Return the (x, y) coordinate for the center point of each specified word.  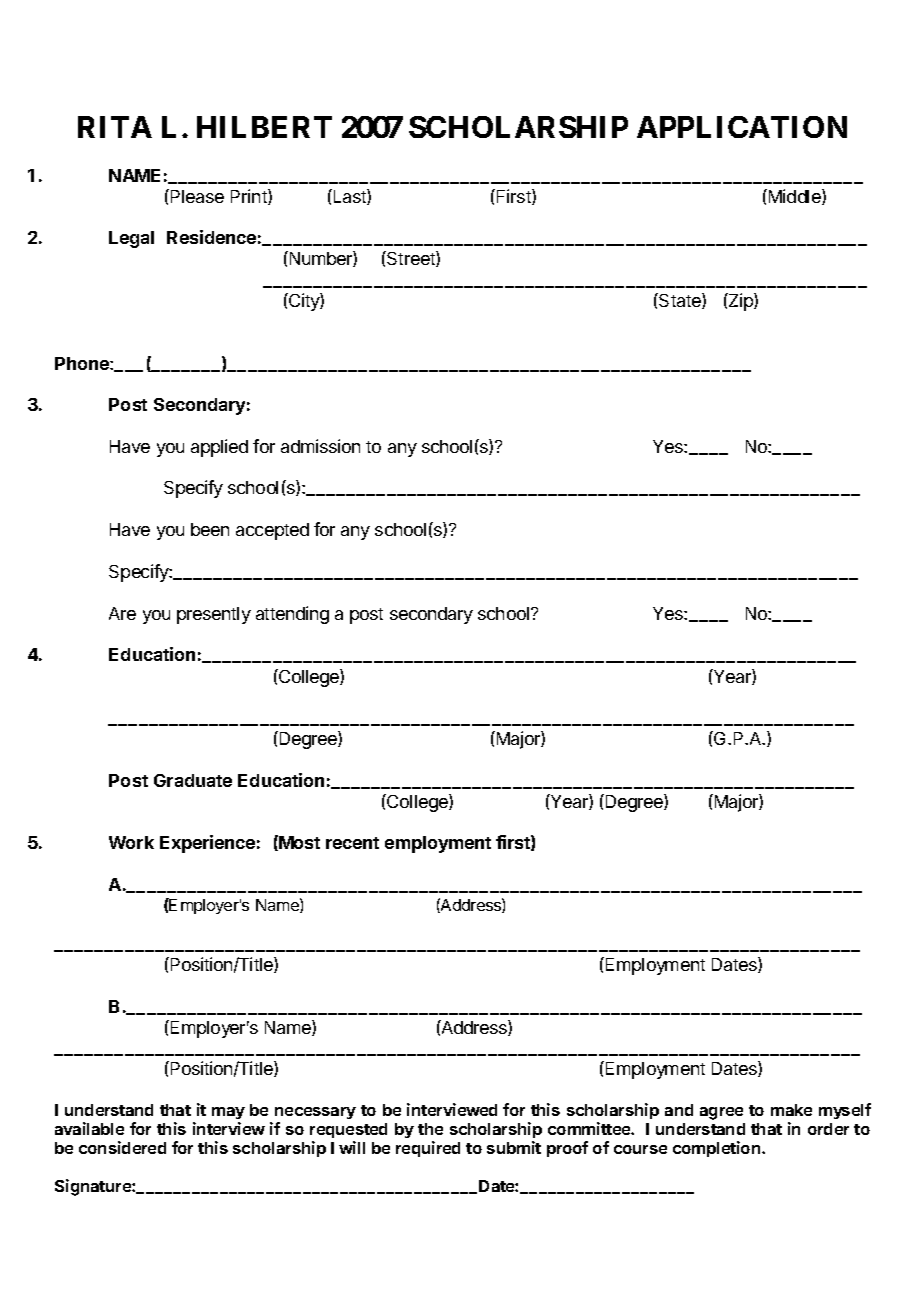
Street (411, 259)
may (228, 1113)
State (680, 301)
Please (196, 196)
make (791, 1110)
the (430, 1129)
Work (131, 842)
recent (352, 843)
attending (292, 615)
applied (219, 448)
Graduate (193, 780)
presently (214, 615)
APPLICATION (742, 127)
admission (320, 446)
